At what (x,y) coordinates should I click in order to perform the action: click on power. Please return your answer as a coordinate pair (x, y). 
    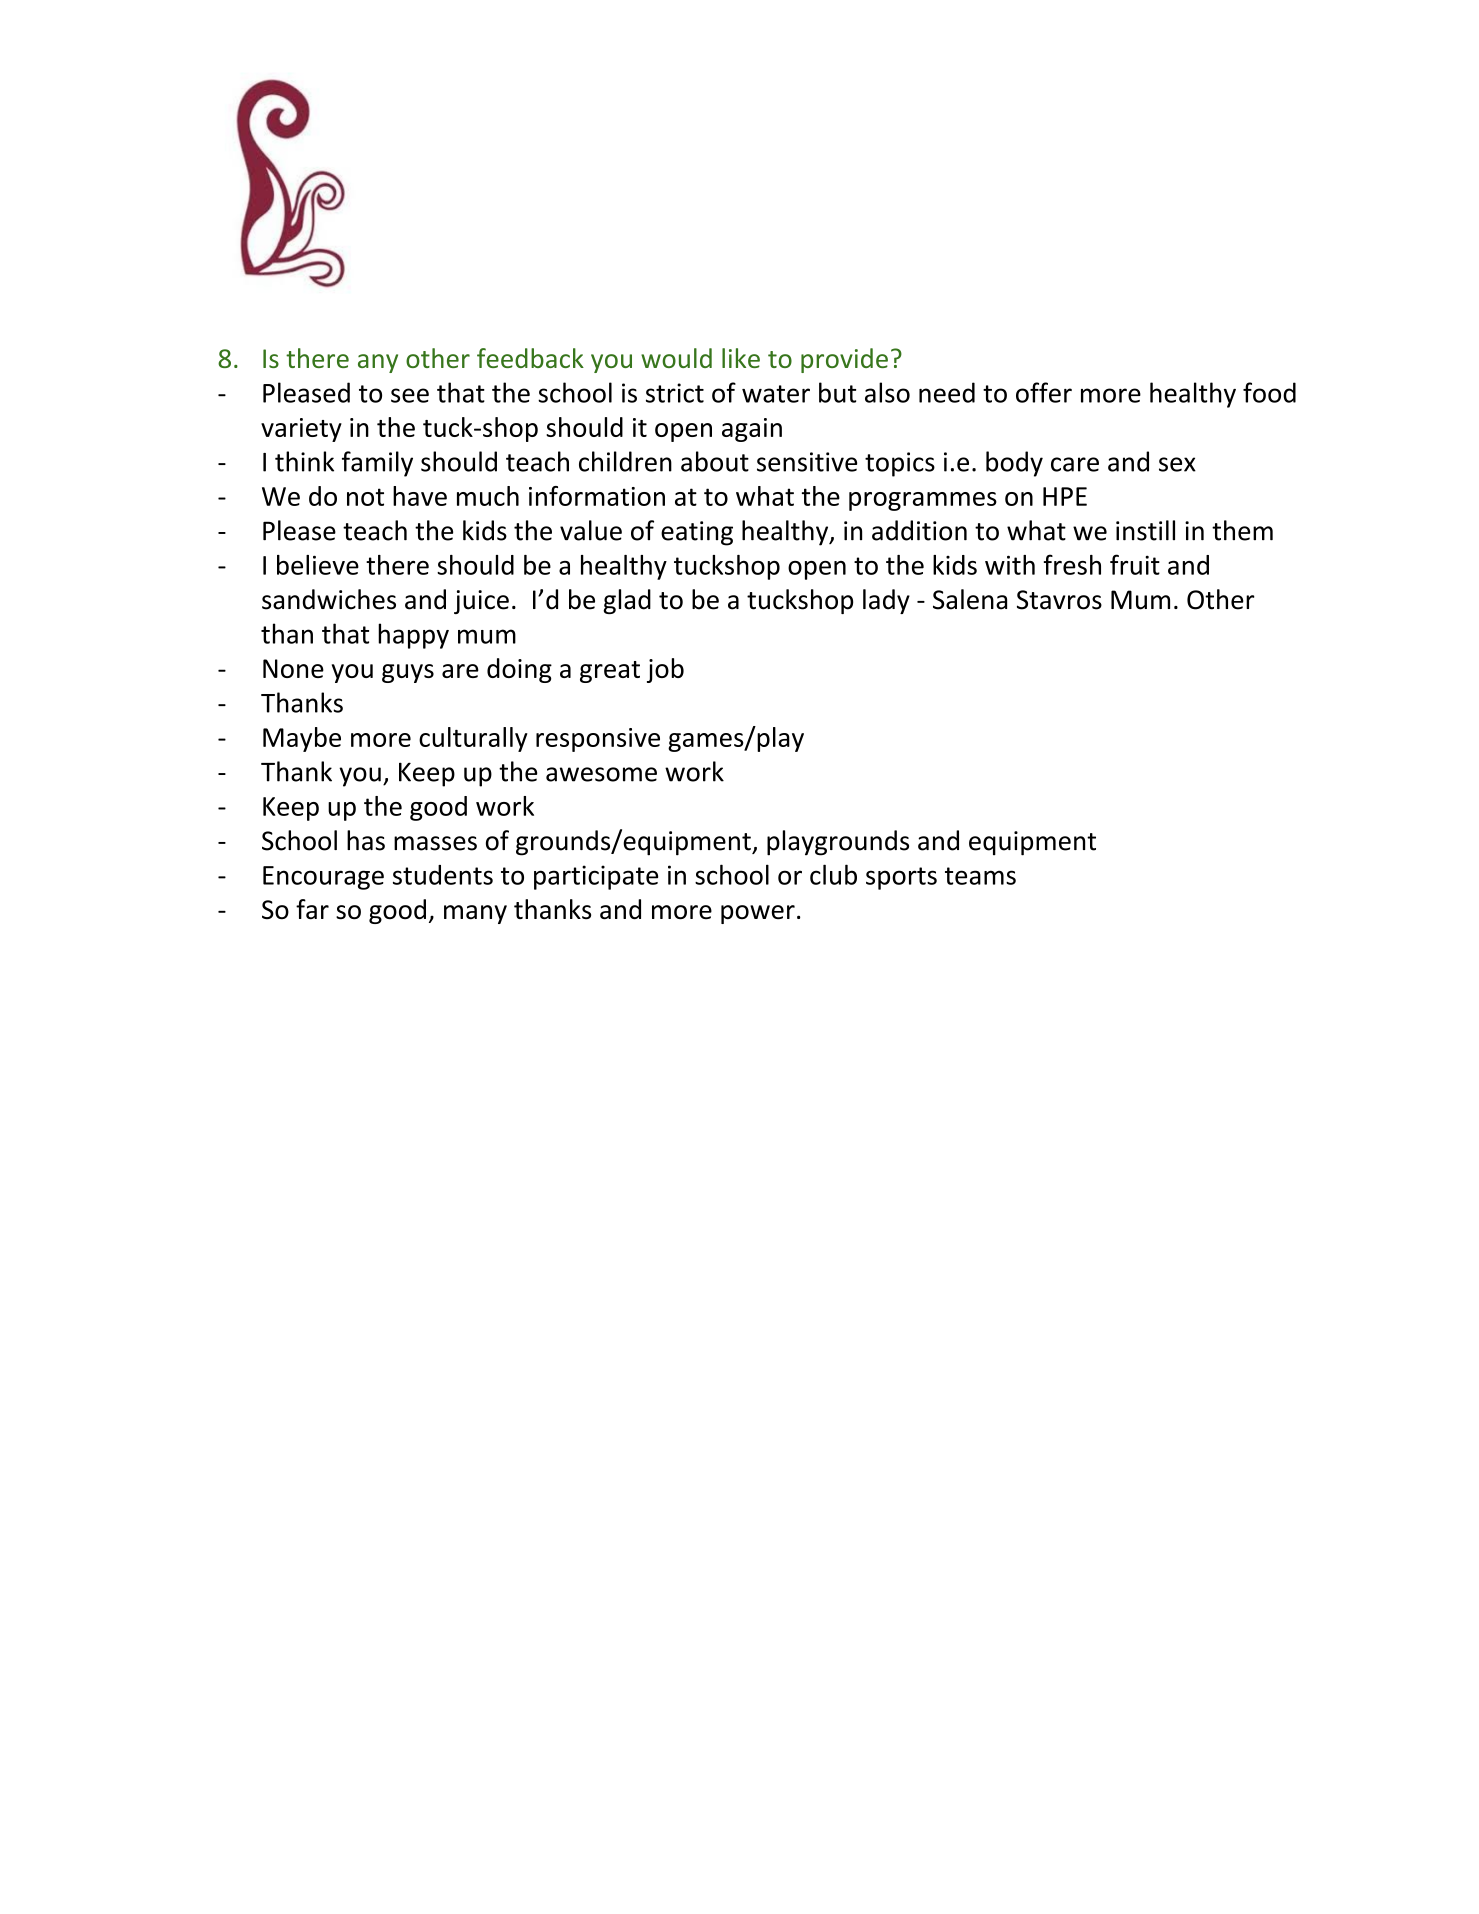
    Looking at the image, I should click on (758, 914).
